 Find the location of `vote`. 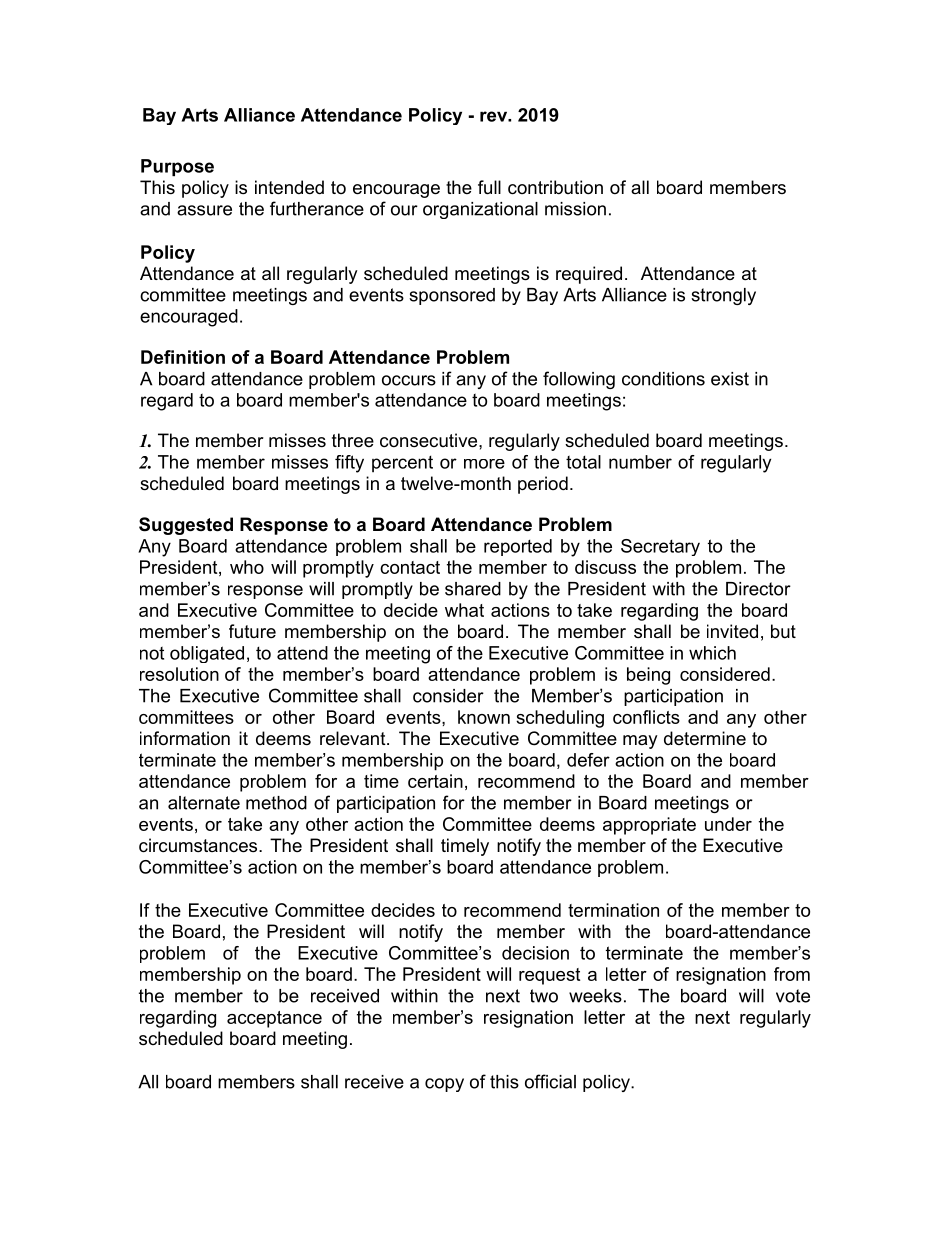

vote is located at coordinates (793, 996).
